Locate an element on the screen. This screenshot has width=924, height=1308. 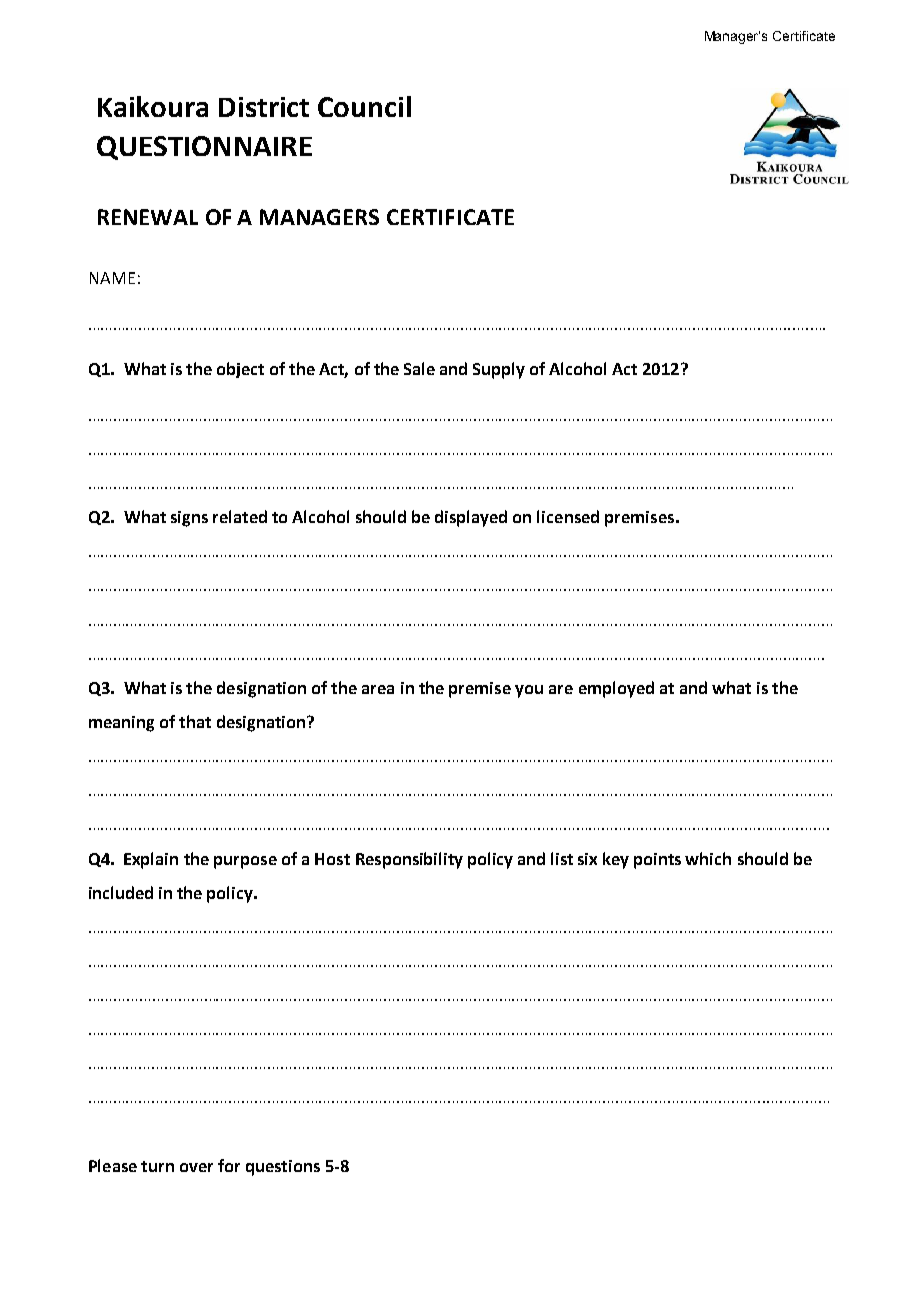
key is located at coordinates (616, 860).
